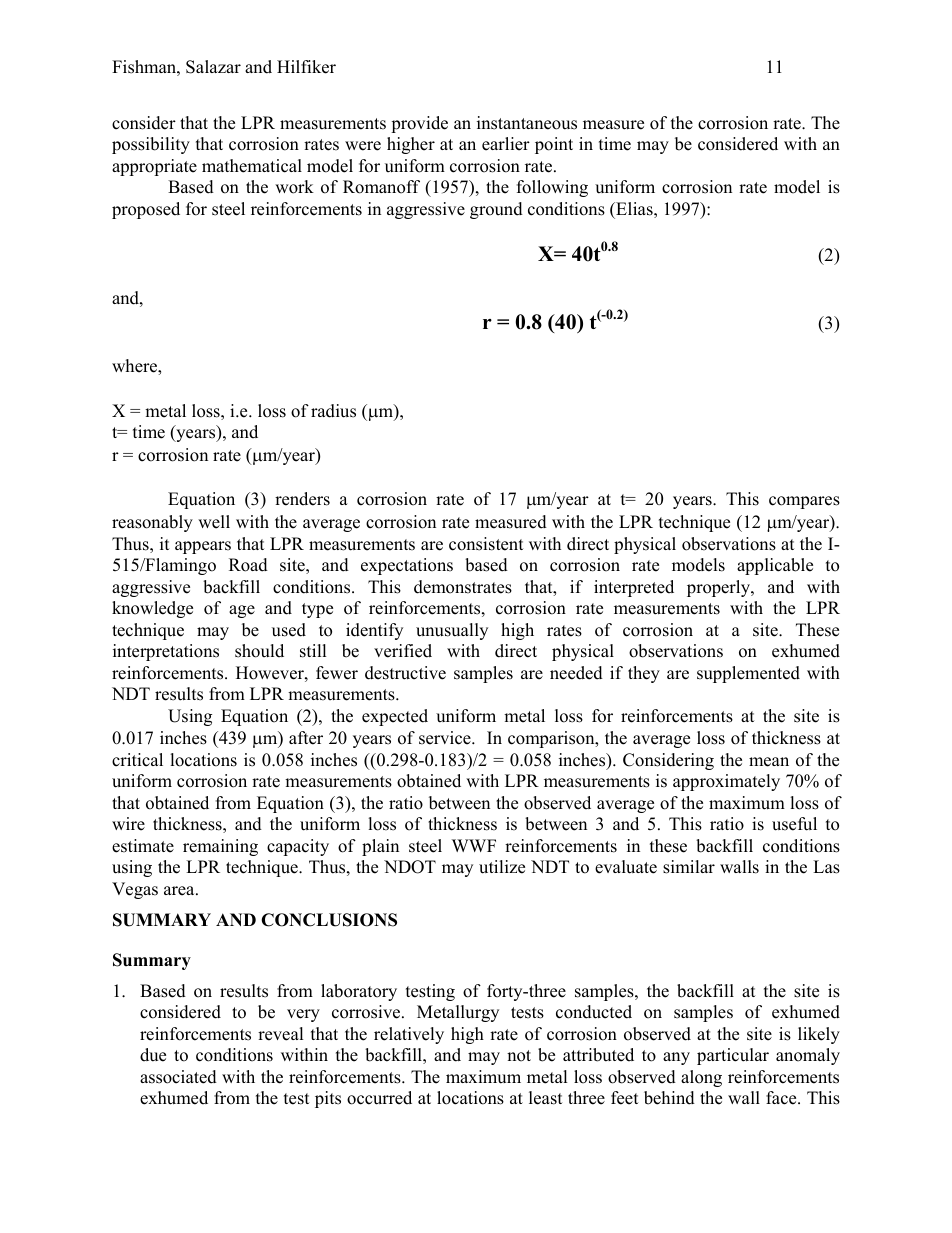 Image resolution: width=952 pixels, height=1233 pixels. What do you see at coordinates (554, 145) in the screenshot?
I see `point` at bounding box center [554, 145].
